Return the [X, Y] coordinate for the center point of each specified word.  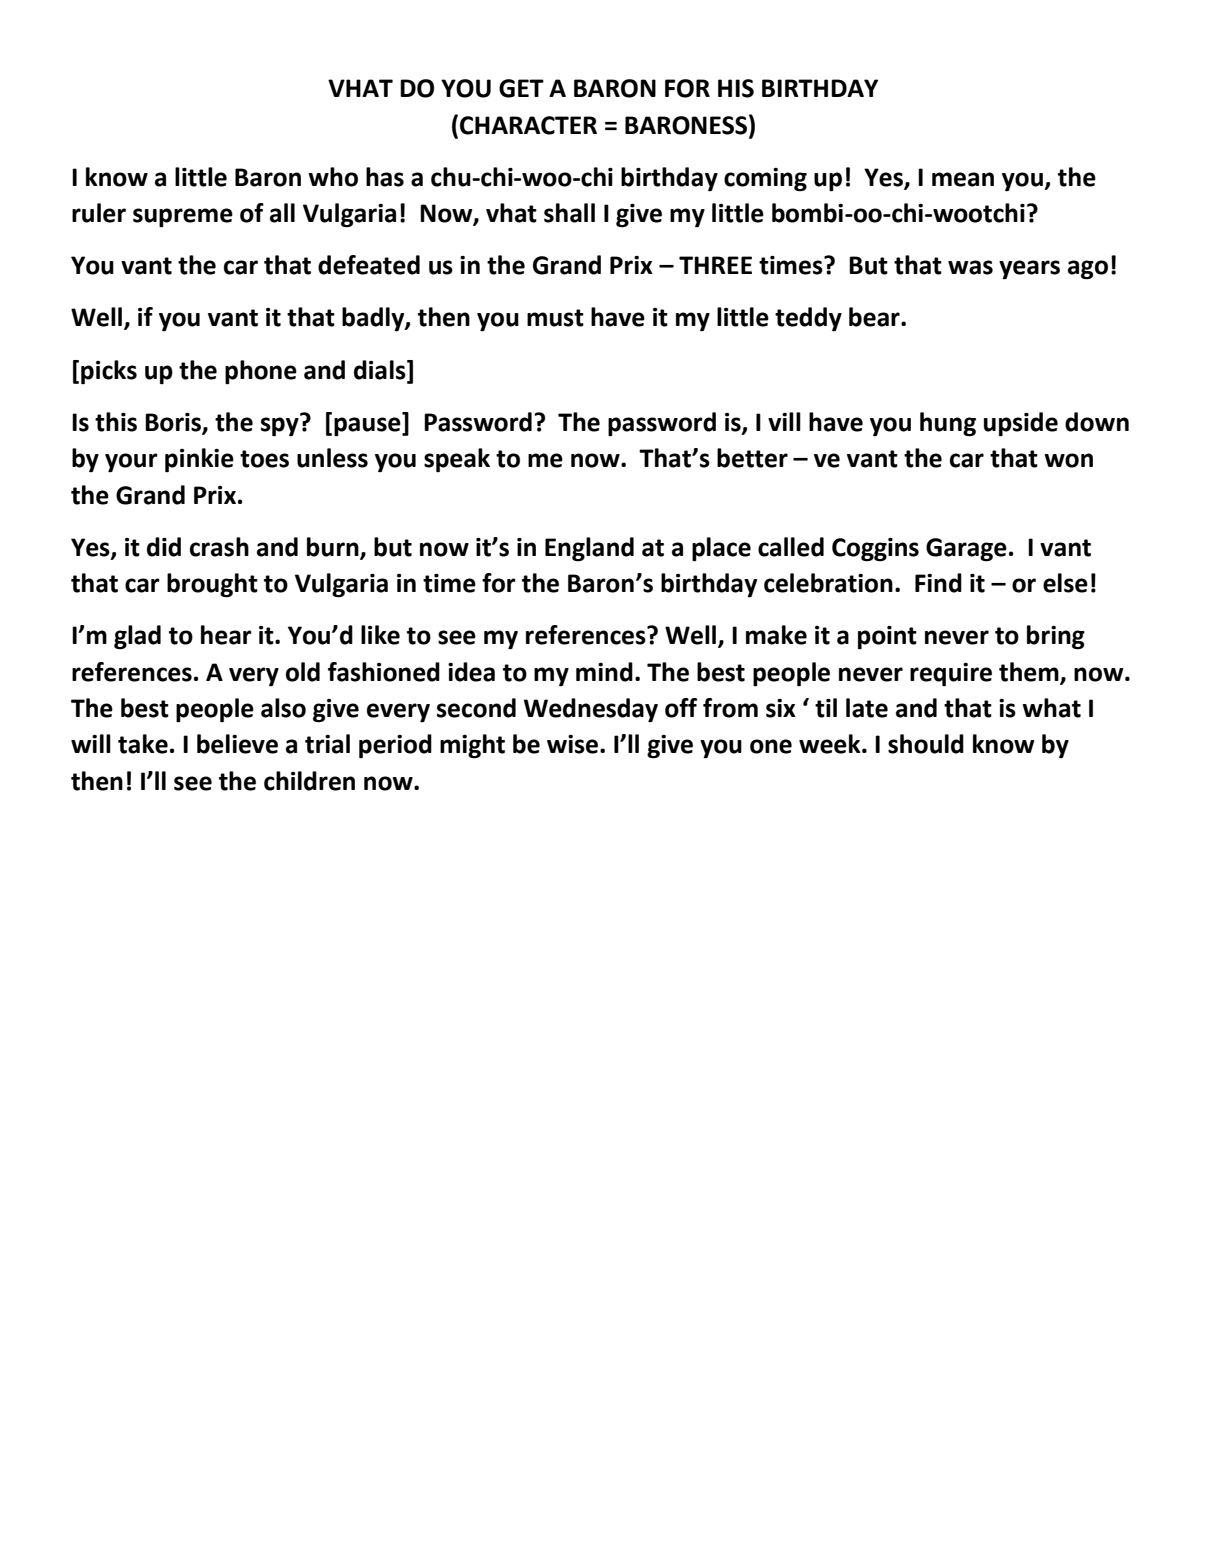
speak [457, 460]
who [333, 177]
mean [963, 179]
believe [237, 744]
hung [948, 424]
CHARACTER [528, 125]
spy [281, 426]
